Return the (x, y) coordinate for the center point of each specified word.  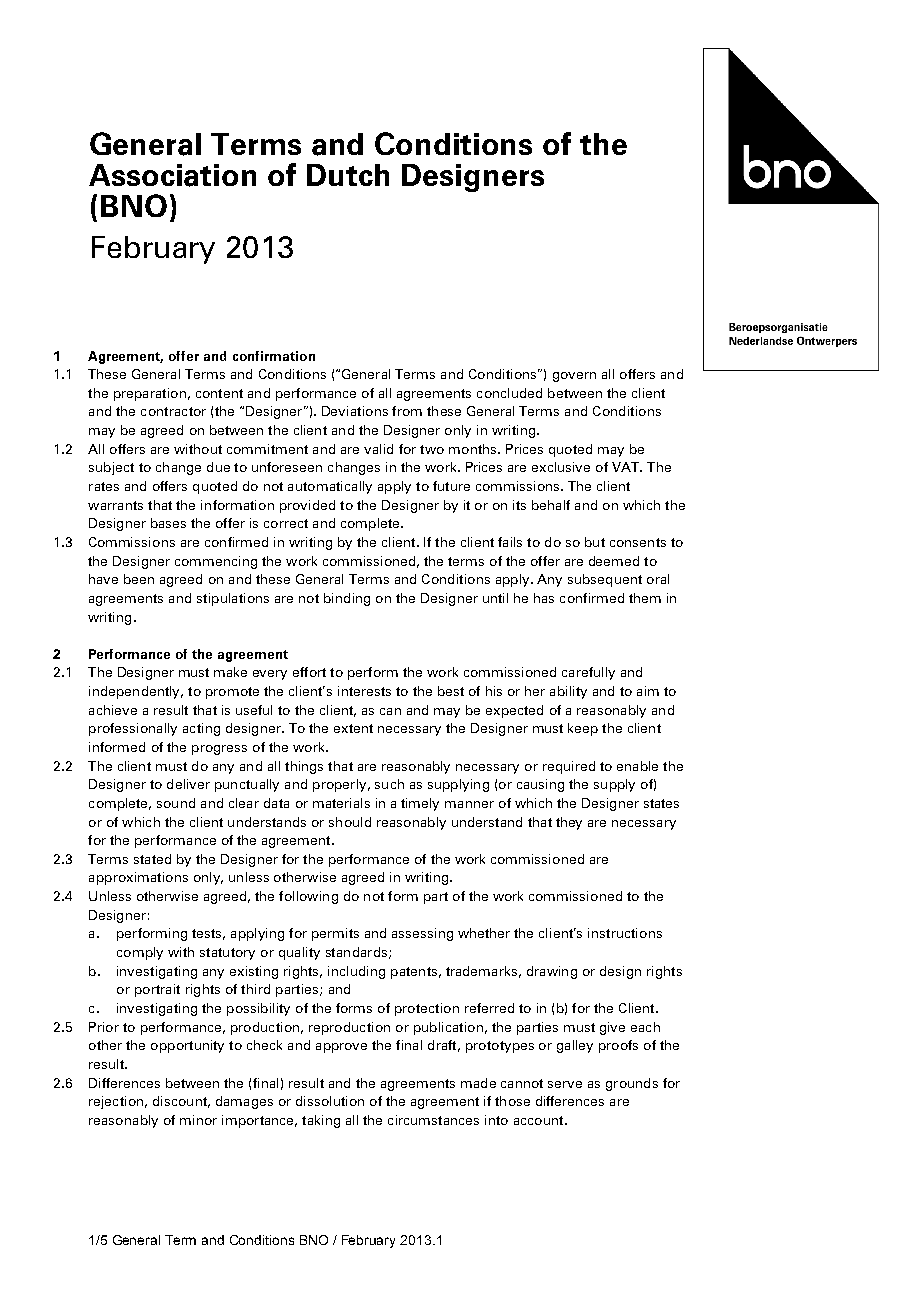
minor (198, 1120)
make (230, 672)
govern (574, 377)
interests (364, 691)
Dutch (348, 175)
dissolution (330, 1101)
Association (172, 175)
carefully (588, 673)
